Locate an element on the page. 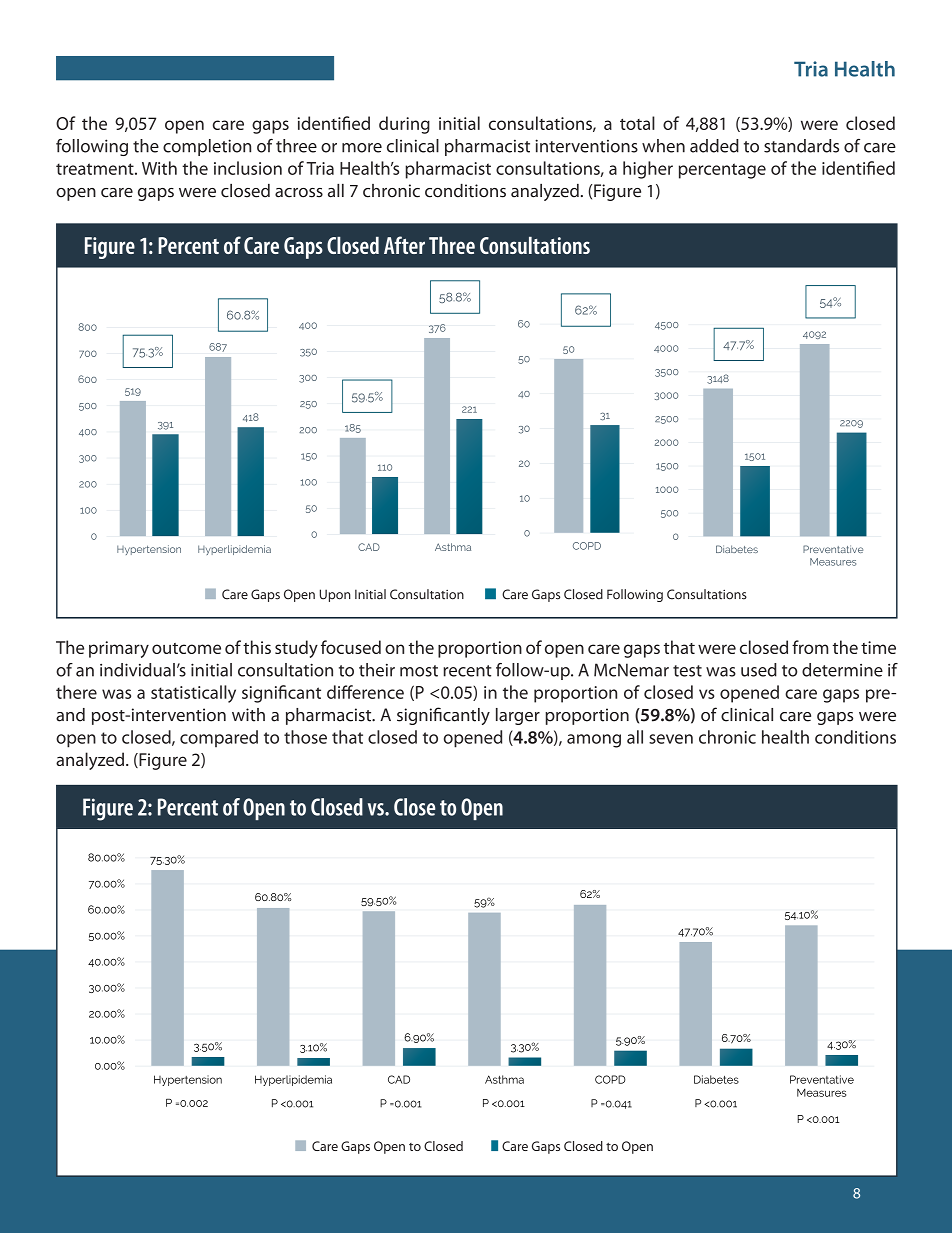  compared is located at coordinates (219, 738).
